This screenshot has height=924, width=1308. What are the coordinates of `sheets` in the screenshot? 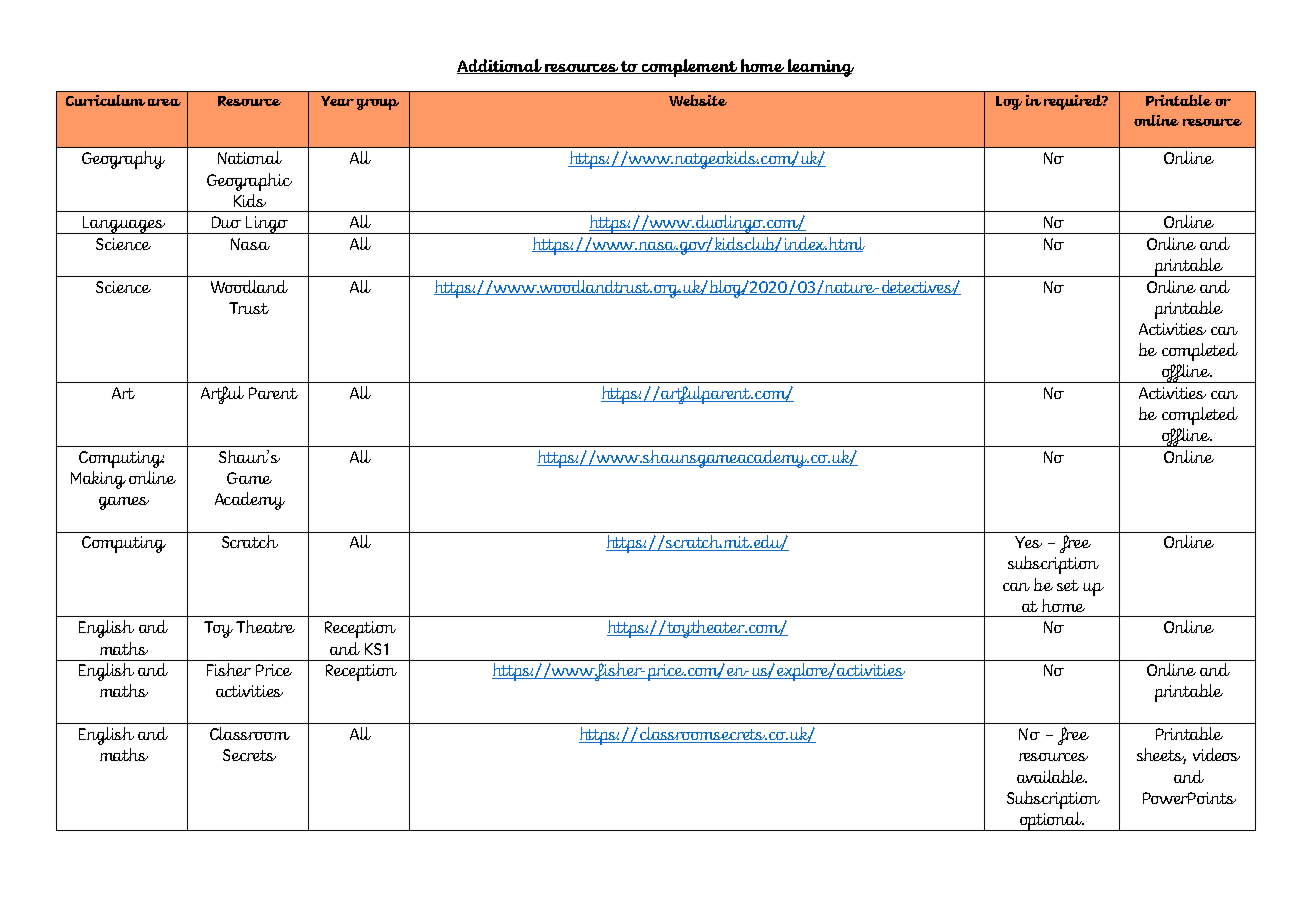 It's located at (1161, 756).
